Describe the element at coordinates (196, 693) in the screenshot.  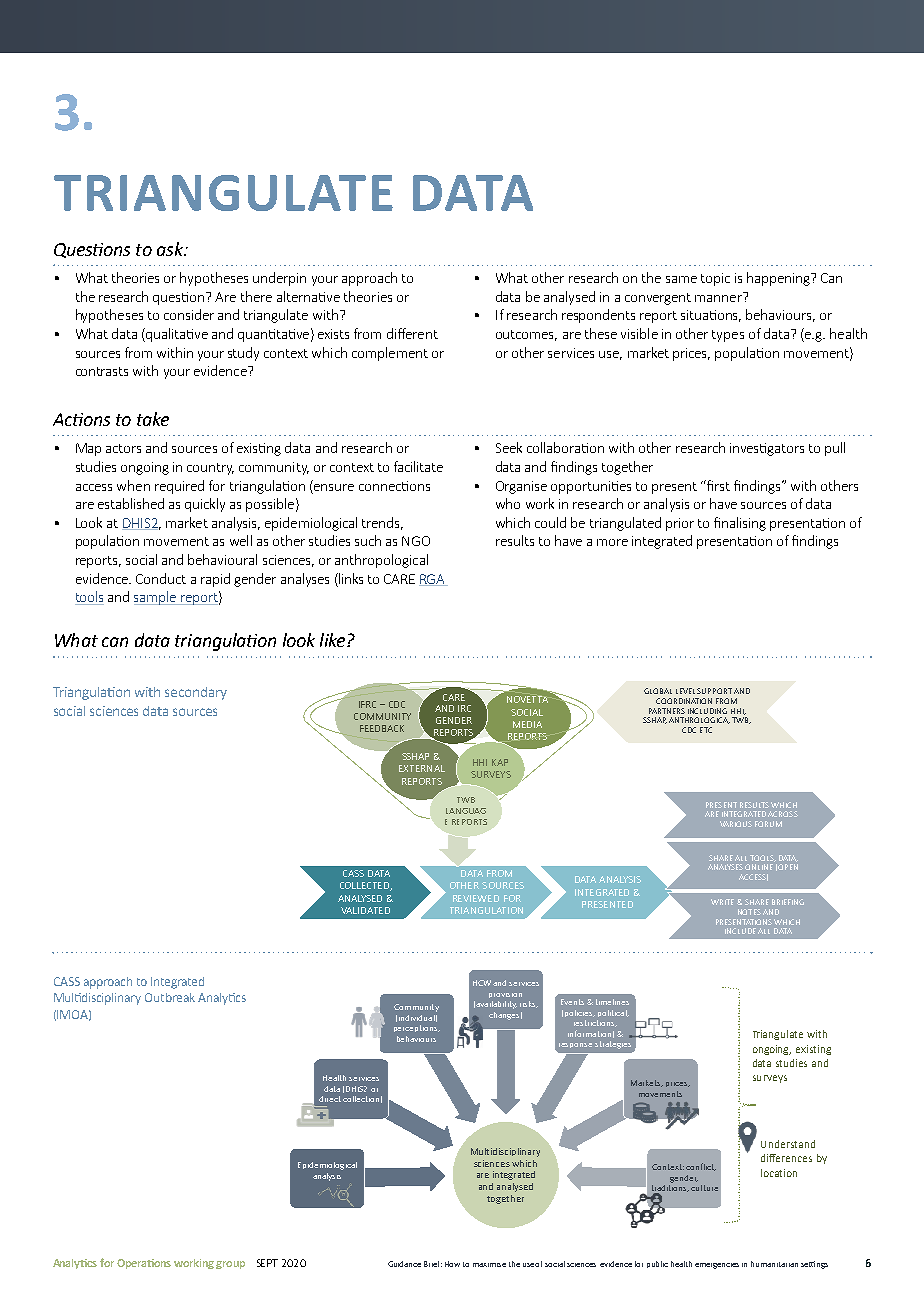
I see `secondary` at that location.
